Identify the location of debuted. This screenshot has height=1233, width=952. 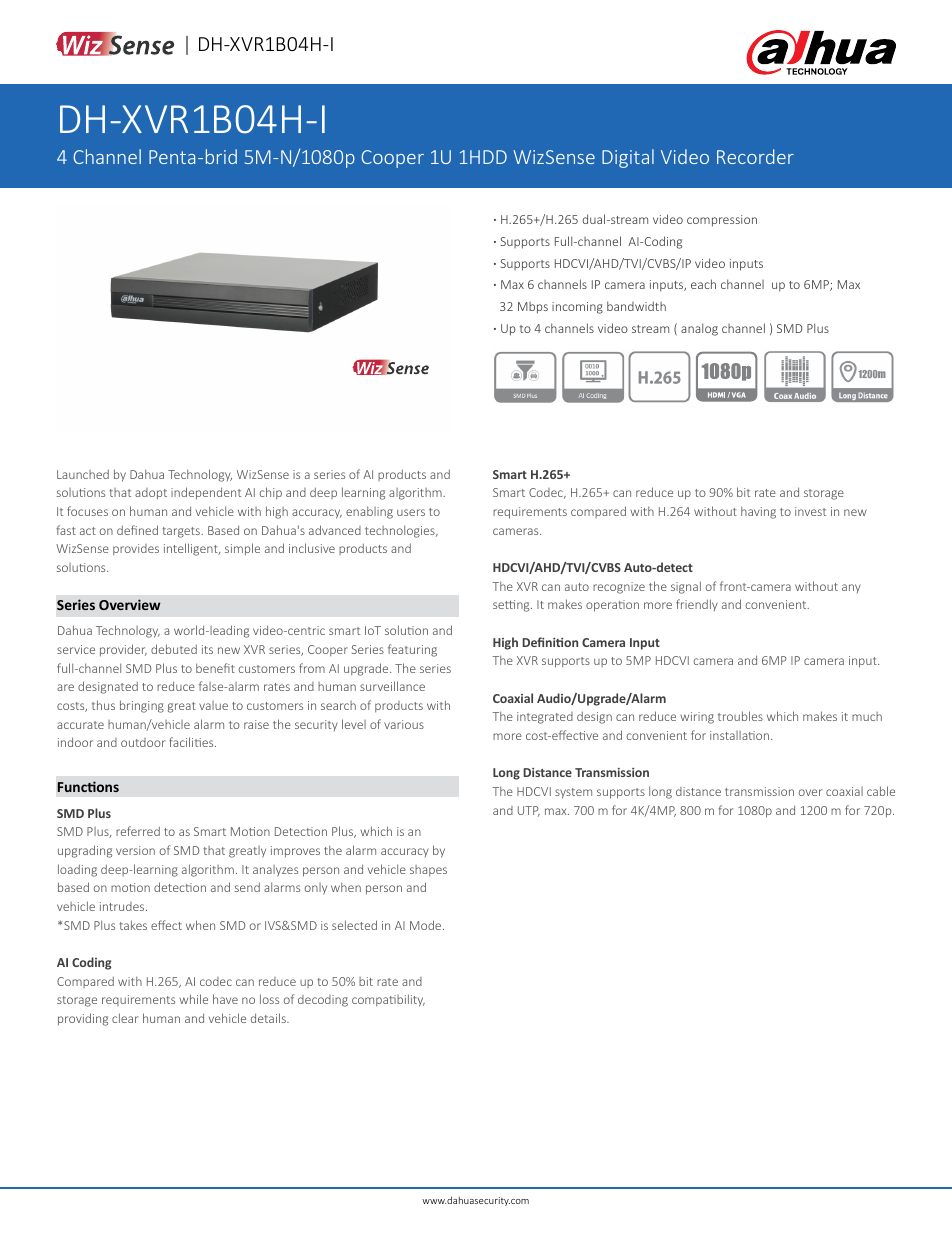
(174, 649).
